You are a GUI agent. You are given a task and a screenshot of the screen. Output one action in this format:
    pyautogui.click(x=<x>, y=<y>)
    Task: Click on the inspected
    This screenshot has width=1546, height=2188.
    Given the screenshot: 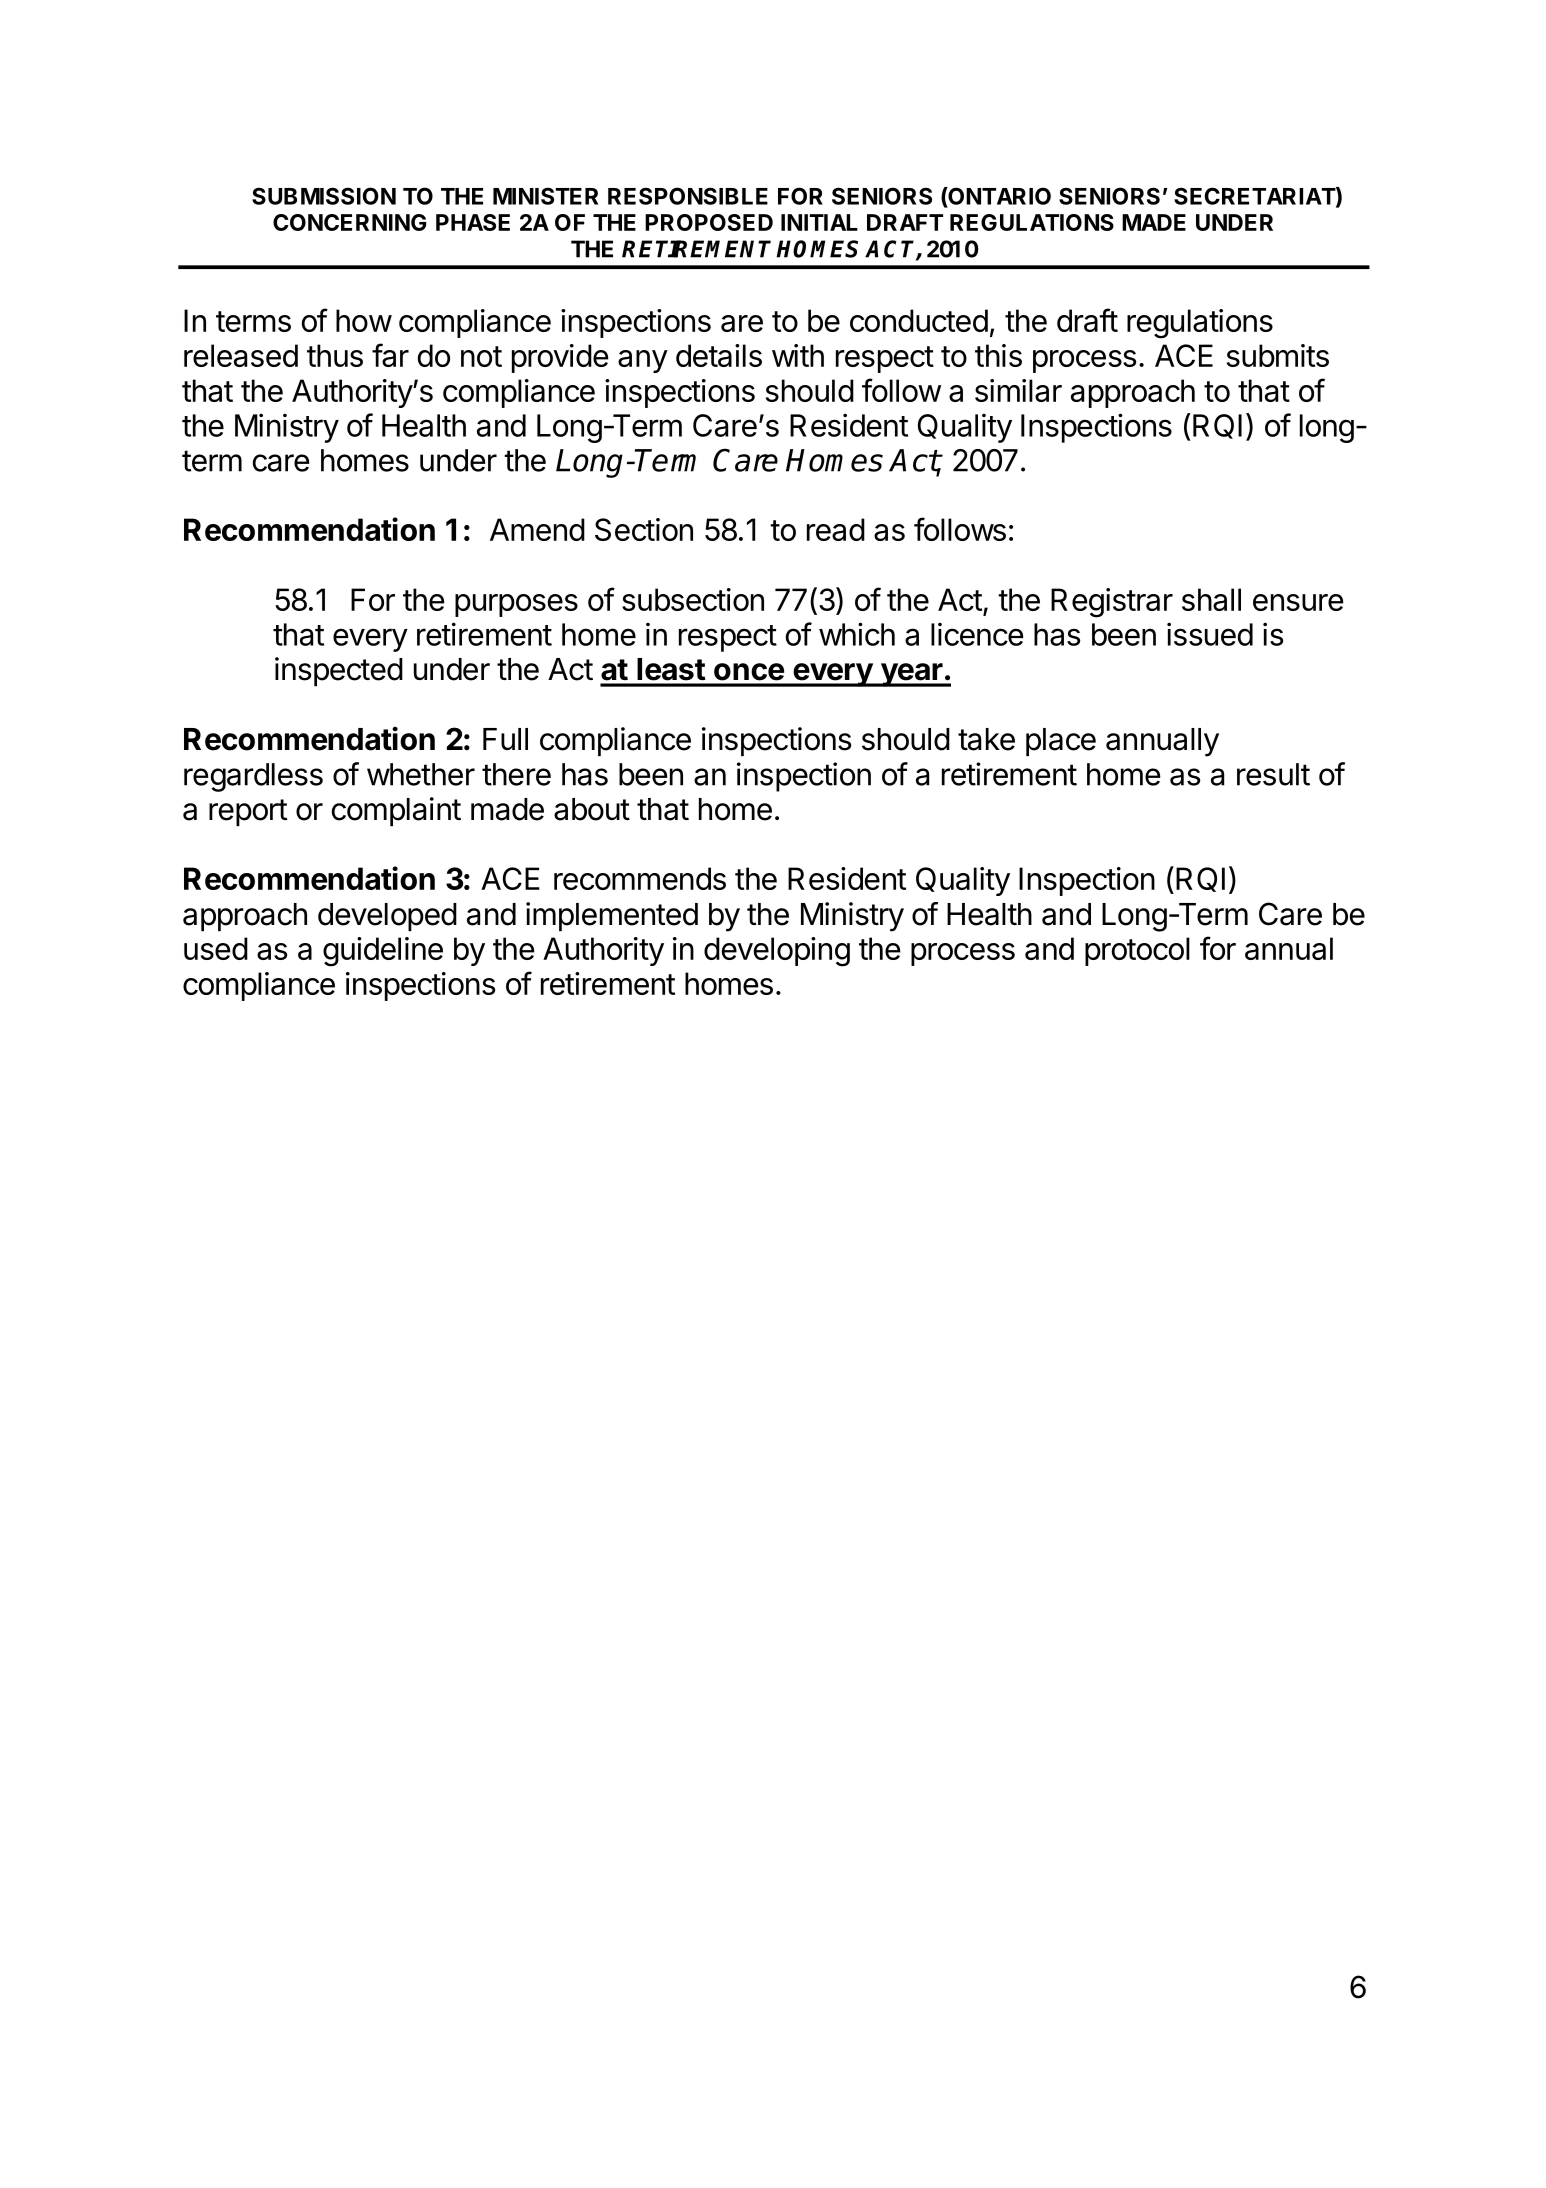 What is the action you would take?
    pyautogui.click(x=339, y=671)
